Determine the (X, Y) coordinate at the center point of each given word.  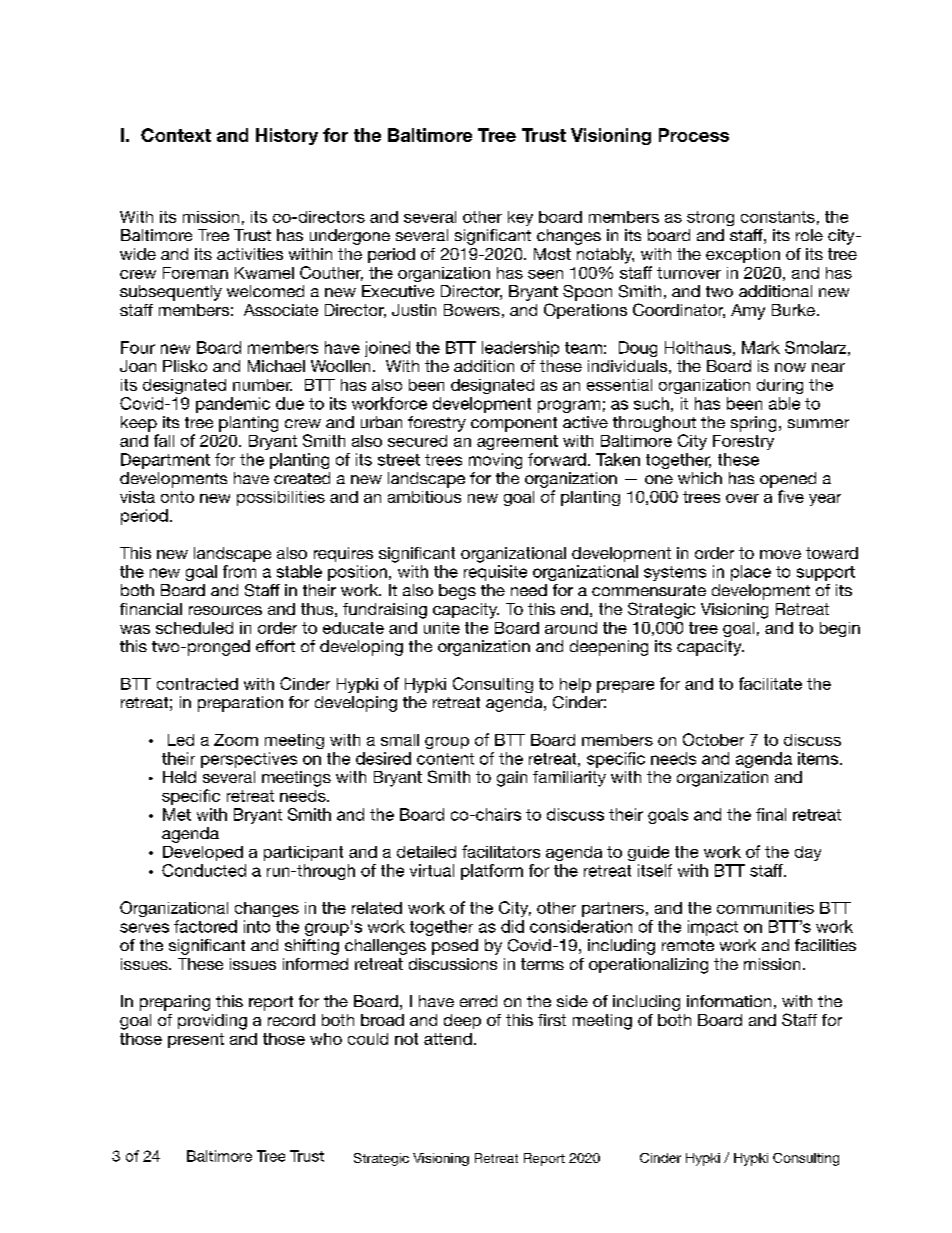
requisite (495, 573)
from (239, 571)
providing (212, 1022)
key (520, 218)
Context (176, 135)
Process (694, 135)
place (751, 573)
